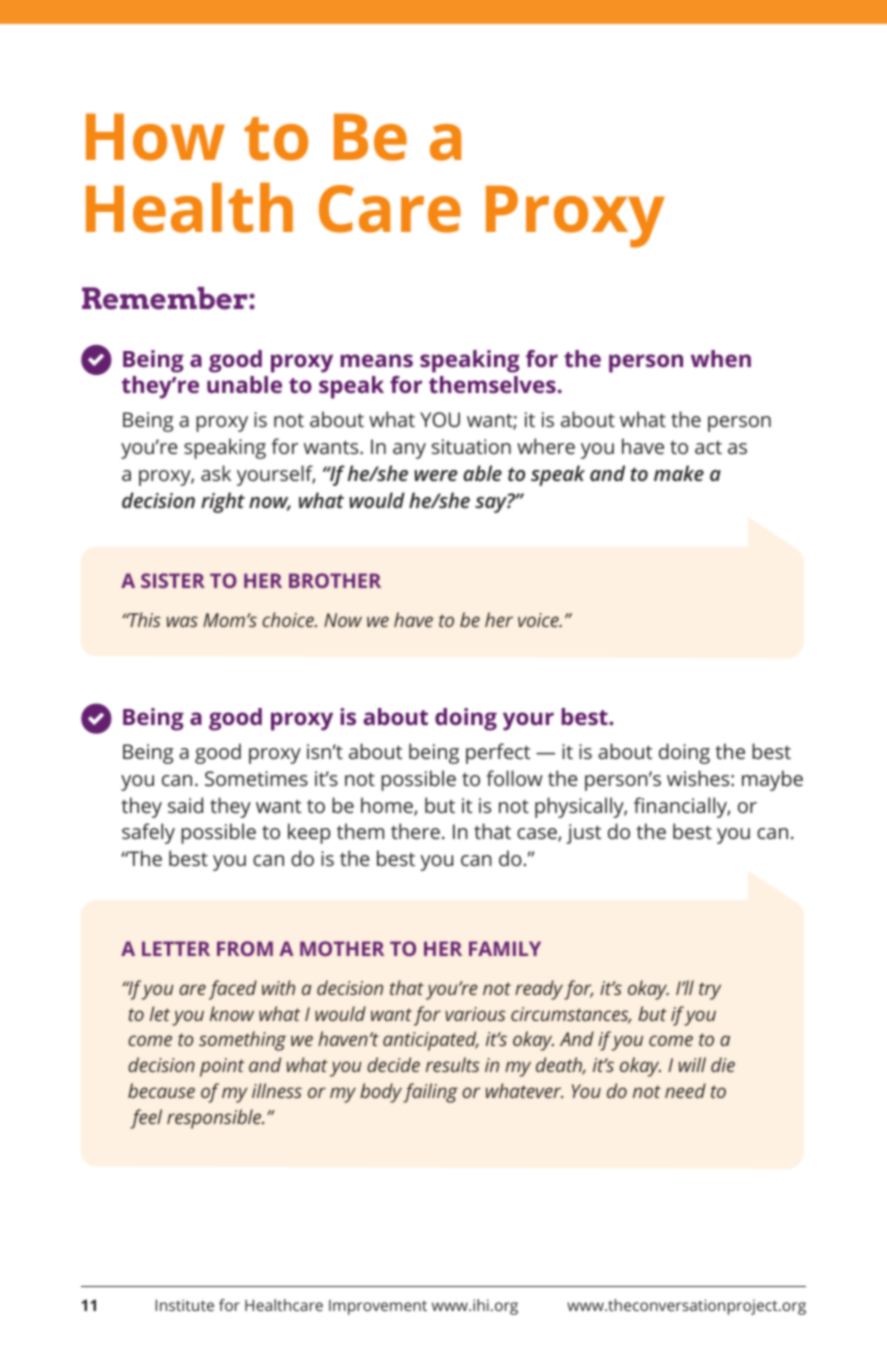 The image size is (887, 1372). I want to click on How, so click(155, 137).
